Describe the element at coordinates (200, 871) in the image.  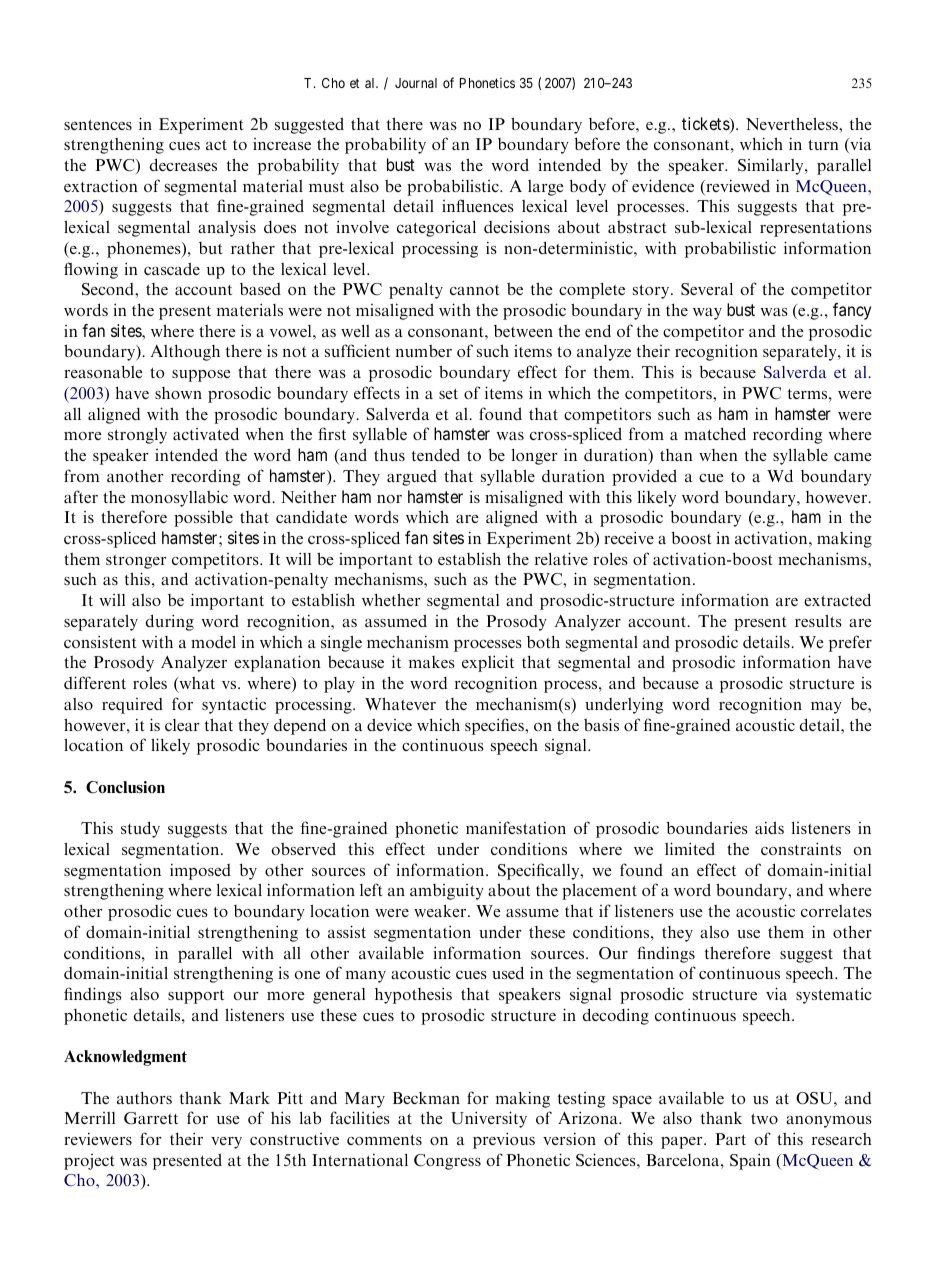
I see `imposed` at that location.
